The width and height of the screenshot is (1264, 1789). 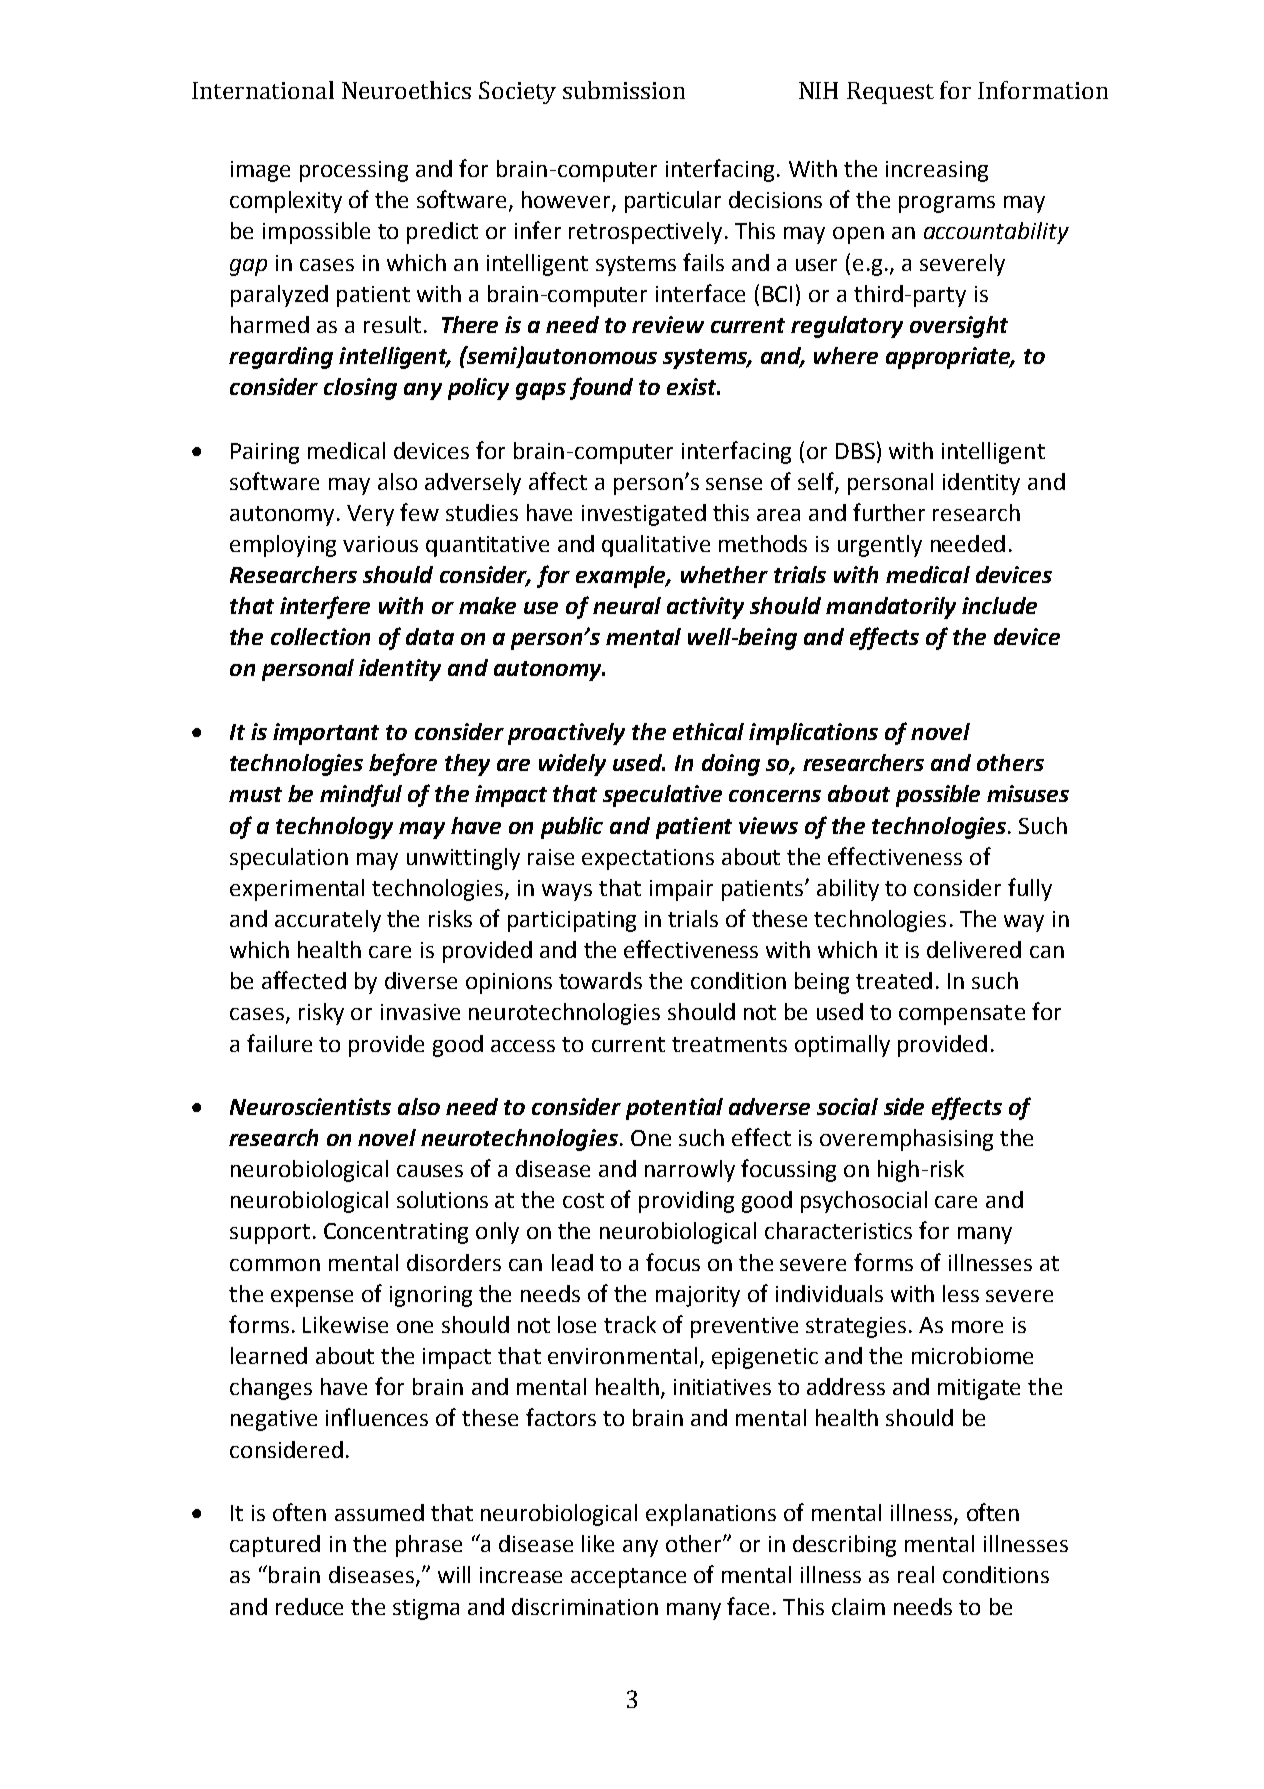 I want to click on submission, so click(x=624, y=90).
